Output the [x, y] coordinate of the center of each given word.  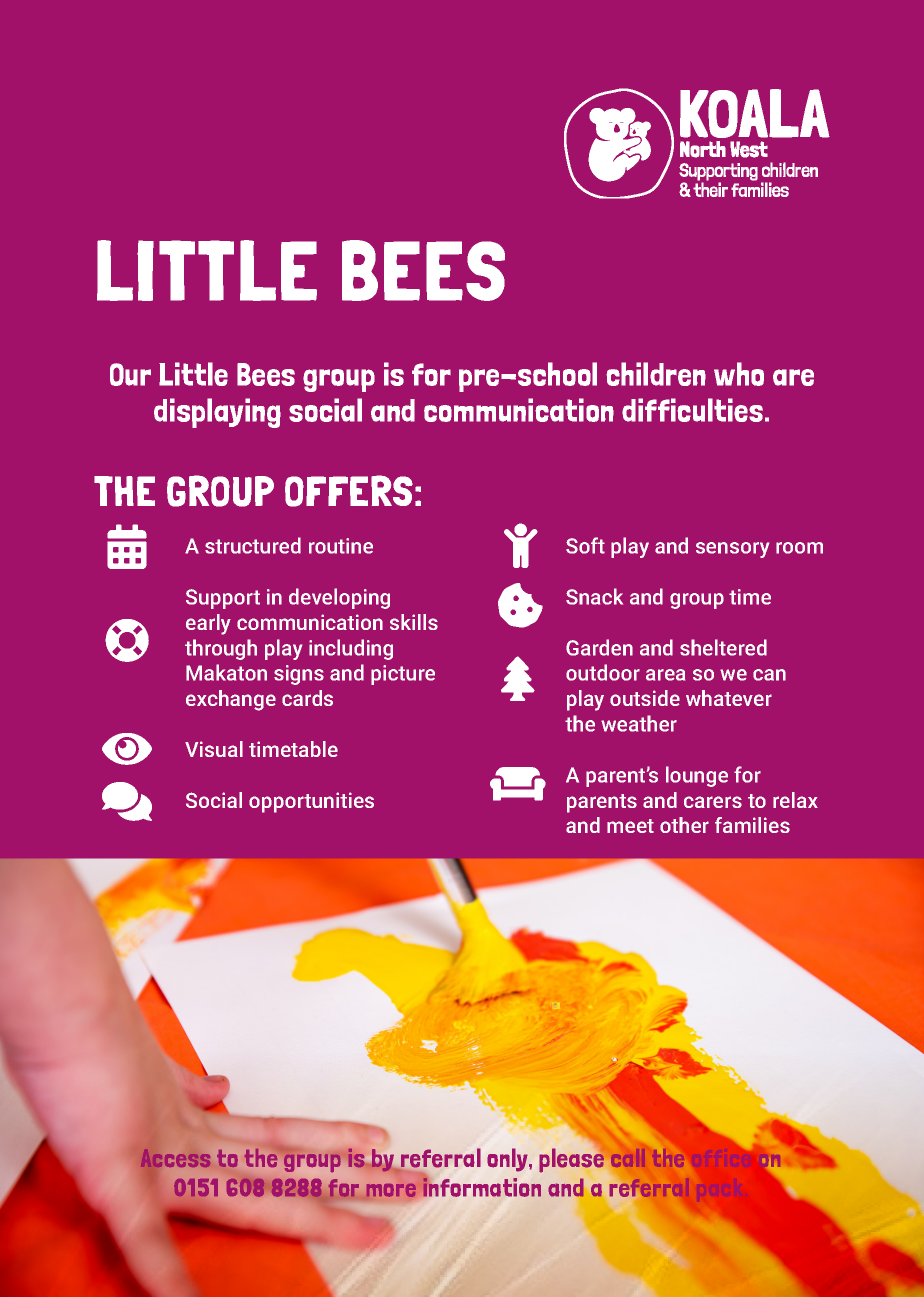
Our [130, 374]
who [739, 374]
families [752, 825]
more [391, 1190]
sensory [732, 550]
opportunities [311, 802]
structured [253, 545]
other [684, 825]
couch [518, 784]
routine [341, 546]
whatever [729, 698]
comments [127, 801]
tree [518, 678]
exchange [231, 700]
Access [175, 1158]
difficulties [692, 410]
